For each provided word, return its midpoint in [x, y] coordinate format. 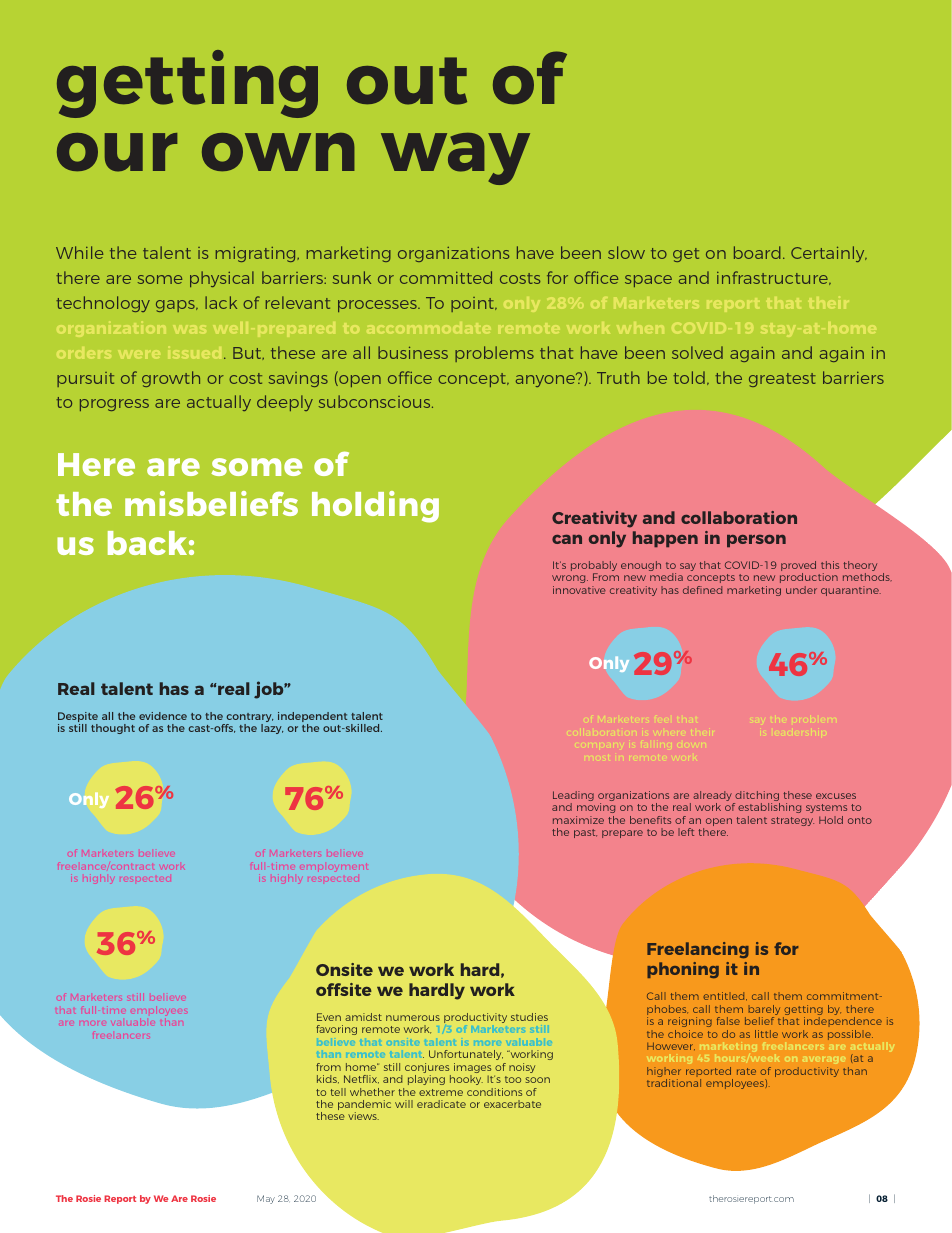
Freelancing [698, 950]
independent [312, 718]
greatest [782, 380]
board [757, 252]
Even [329, 1017]
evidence [163, 716]
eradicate [441, 1104]
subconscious [376, 401]
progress [114, 405]
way [455, 159]
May [266, 1199]
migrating [257, 254]
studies [529, 1017]
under [801, 590]
